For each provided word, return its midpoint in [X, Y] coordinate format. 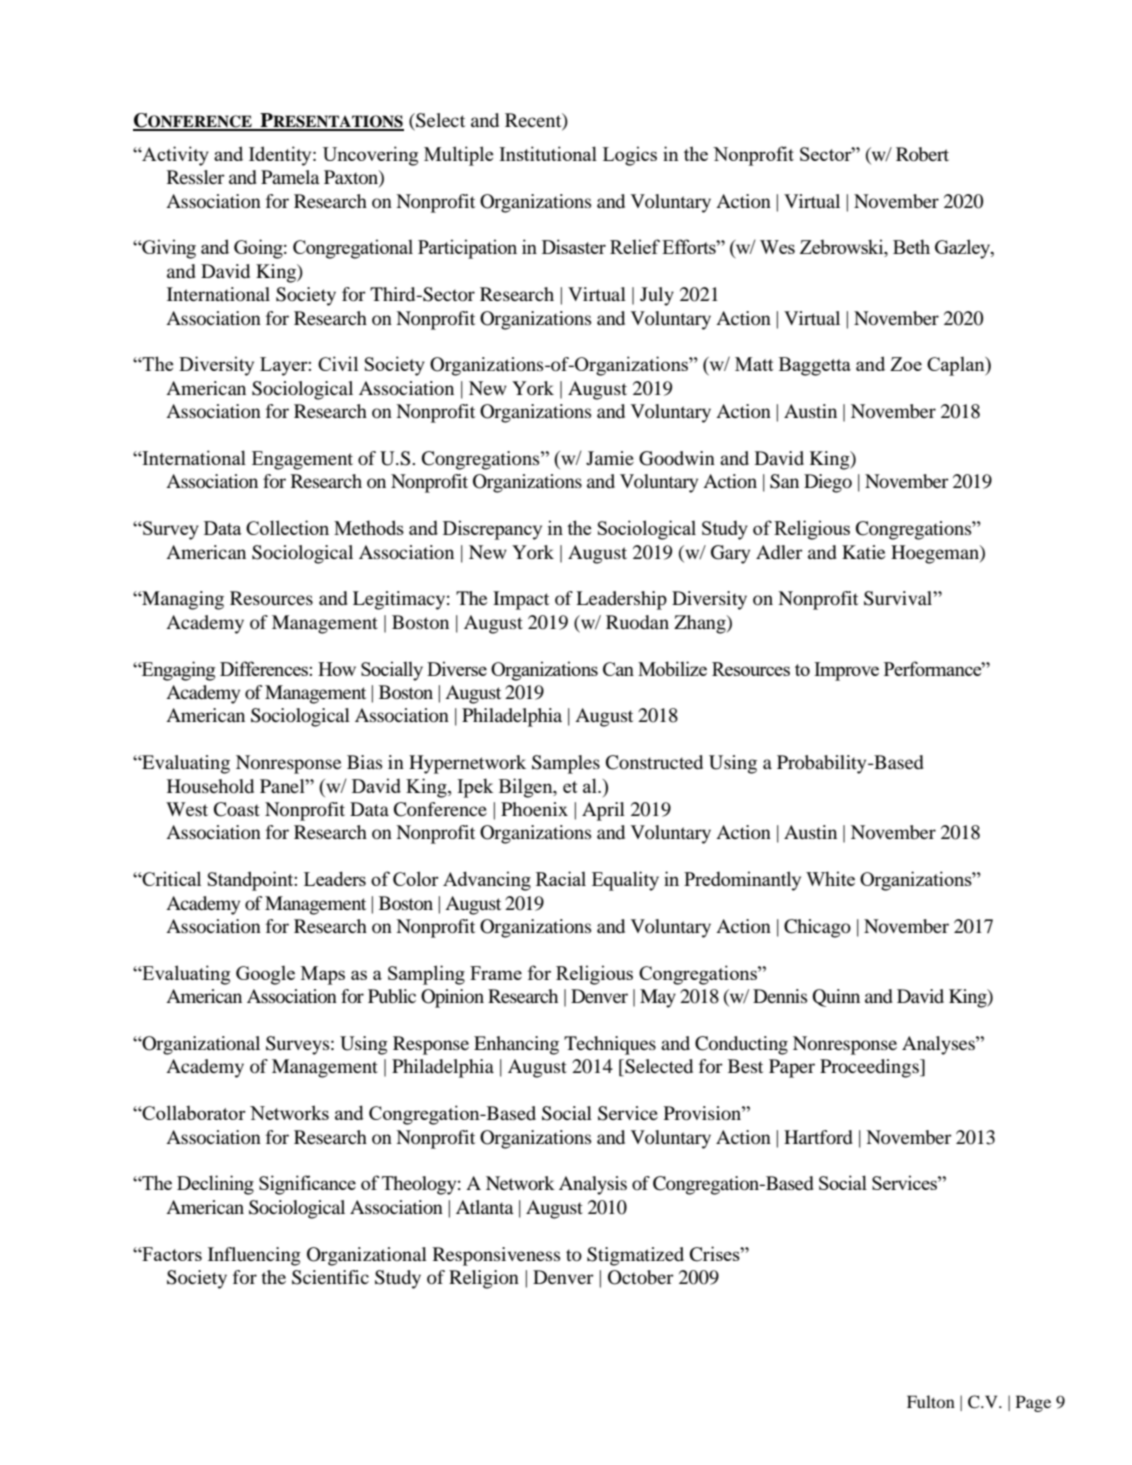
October [641, 1277]
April [603, 811]
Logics [630, 156]
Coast [237, 809]
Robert [922, 154]
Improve [846, 671]
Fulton [931, 1401]
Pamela [290, 177]
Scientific [330, 1277]
